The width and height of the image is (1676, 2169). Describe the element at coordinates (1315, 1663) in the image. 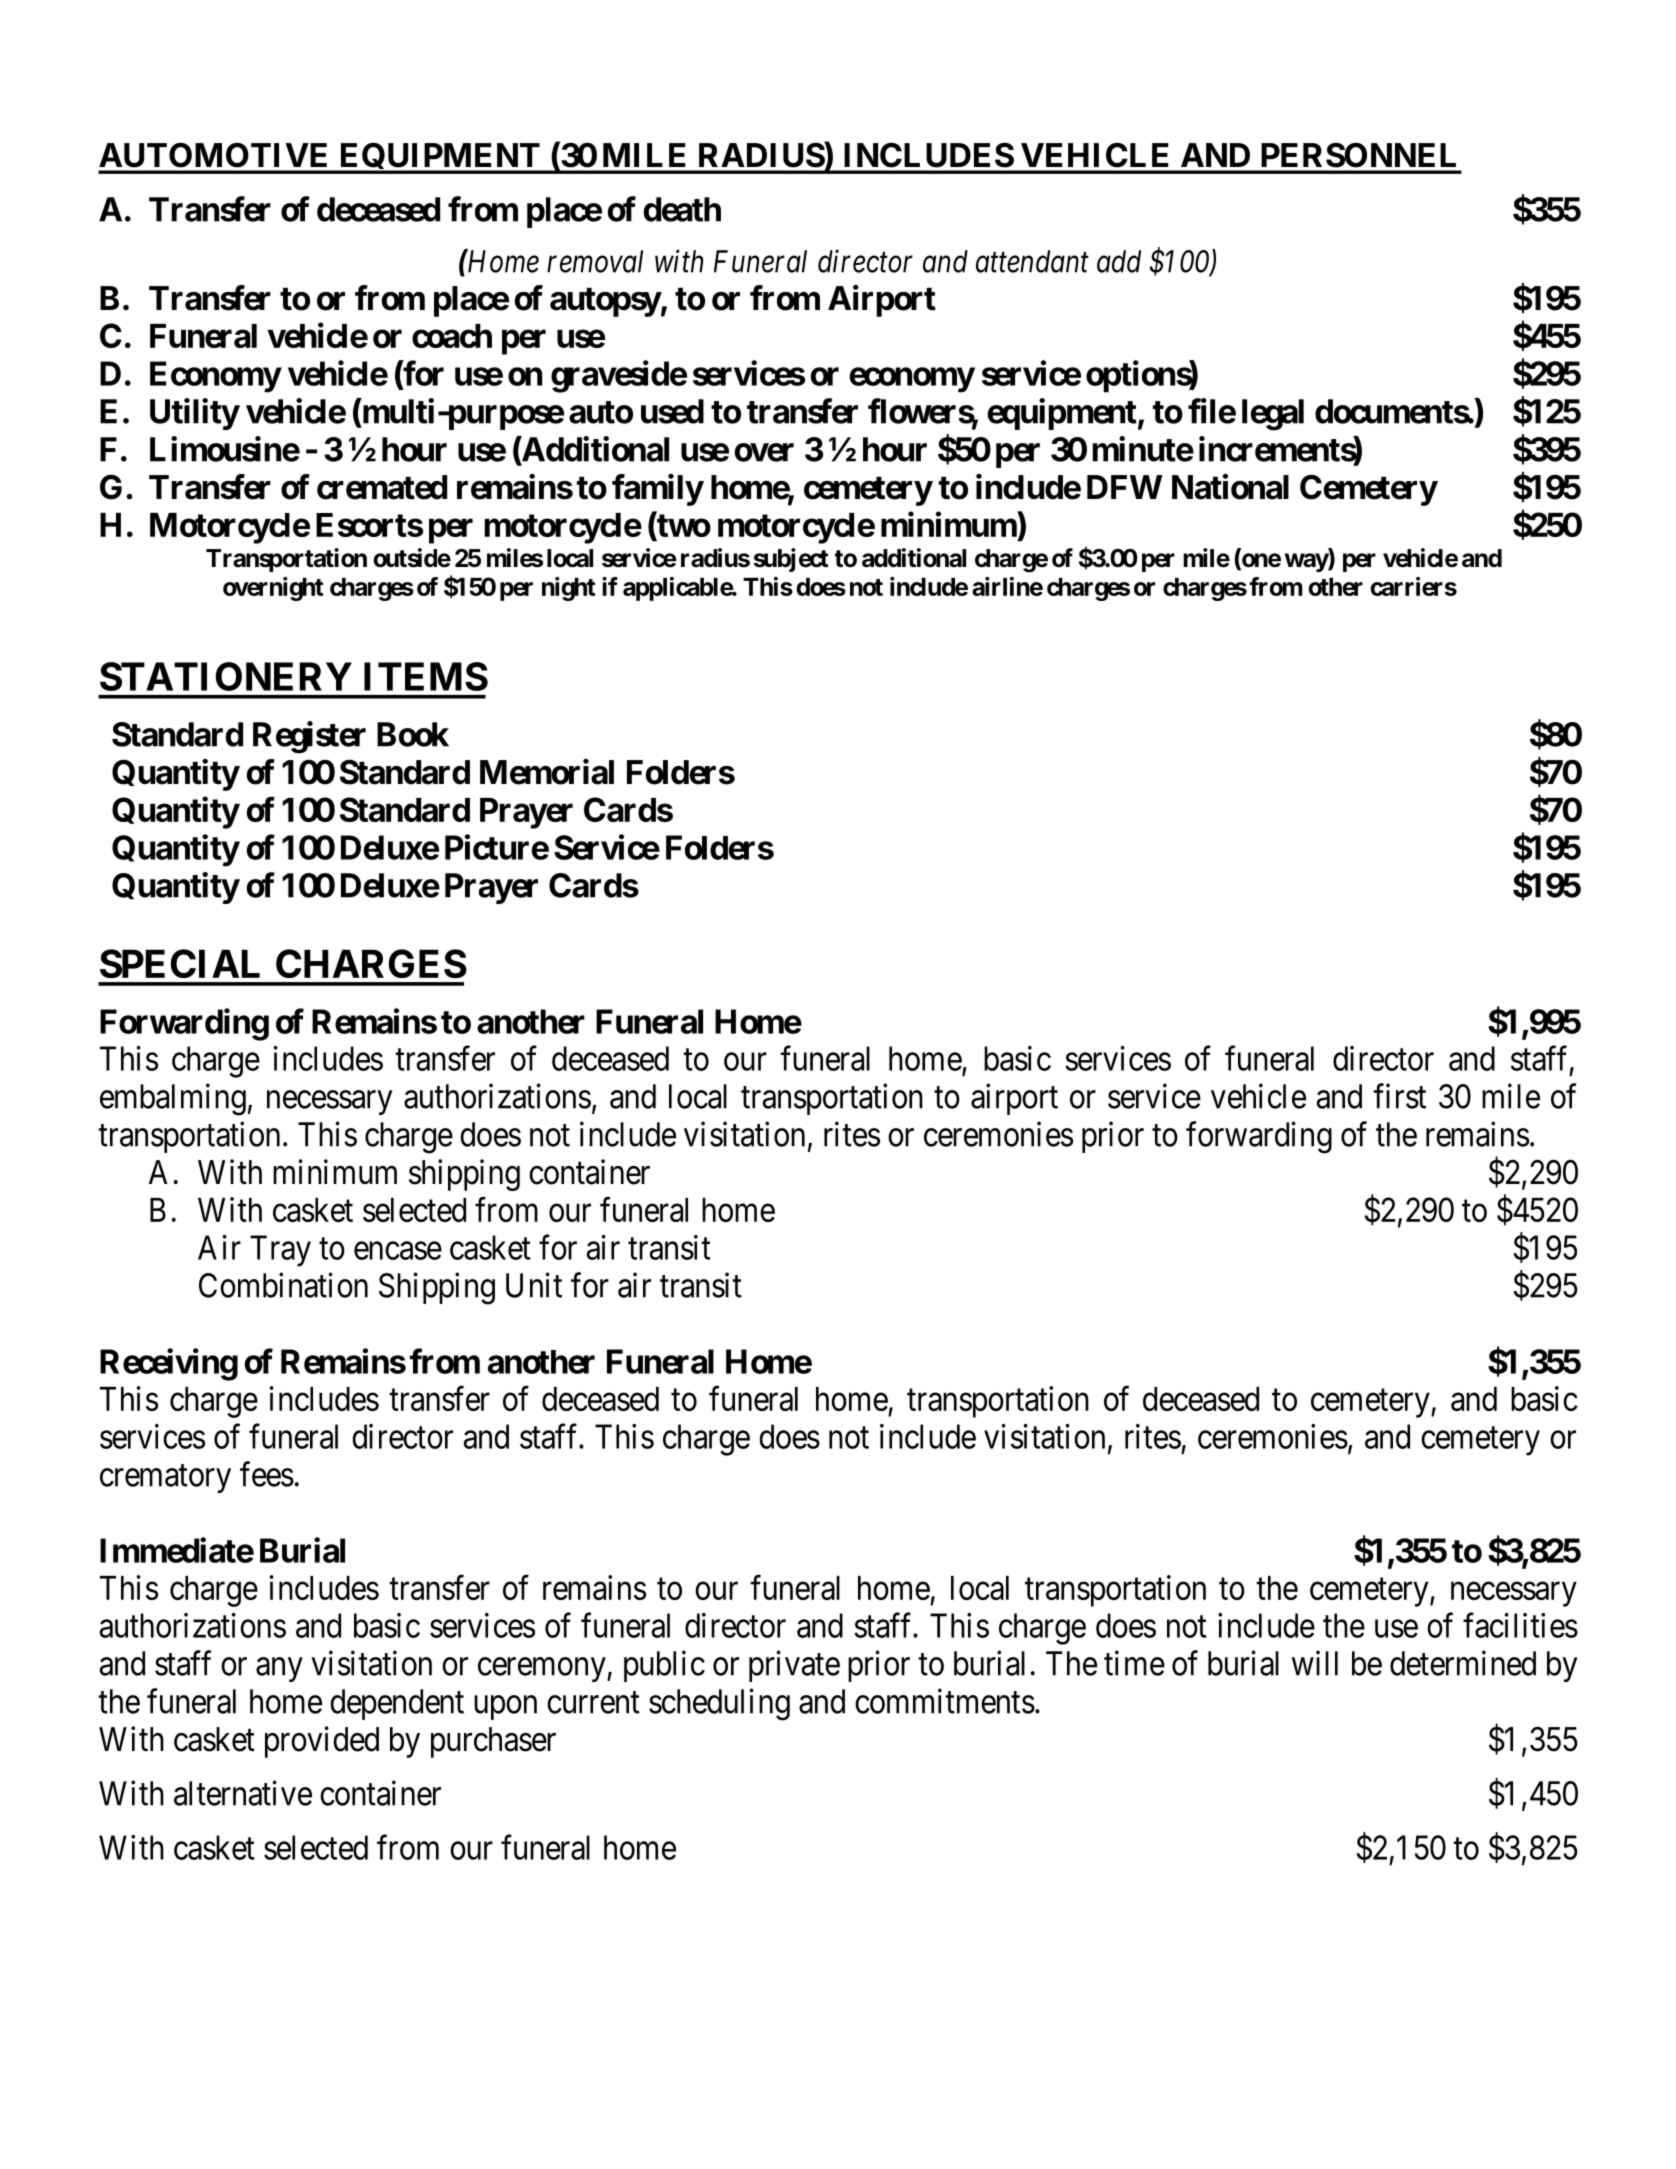

I see `will` at that location.
